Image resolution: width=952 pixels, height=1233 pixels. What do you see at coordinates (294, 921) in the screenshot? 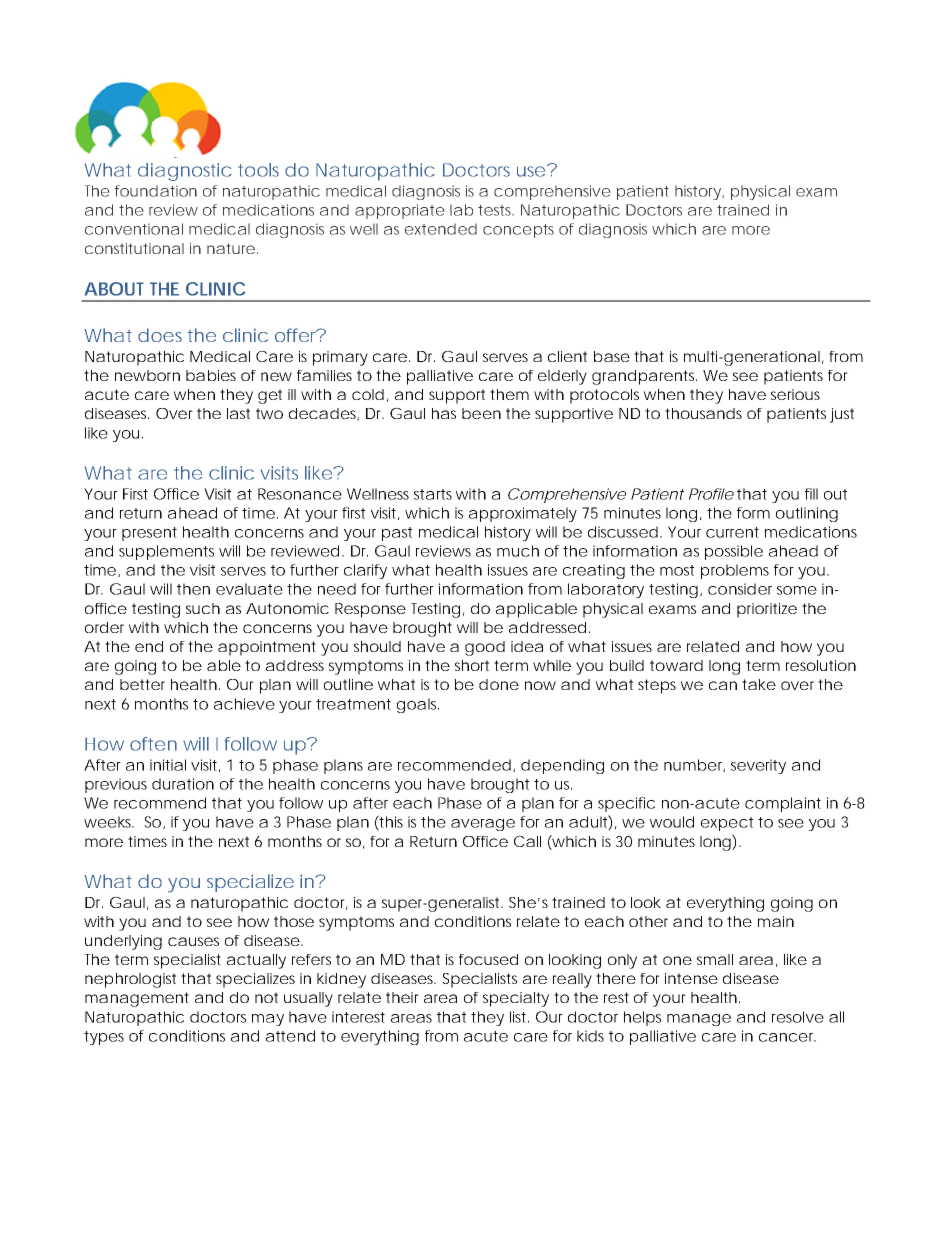
I see `those` at bounding box center [294, 921].
